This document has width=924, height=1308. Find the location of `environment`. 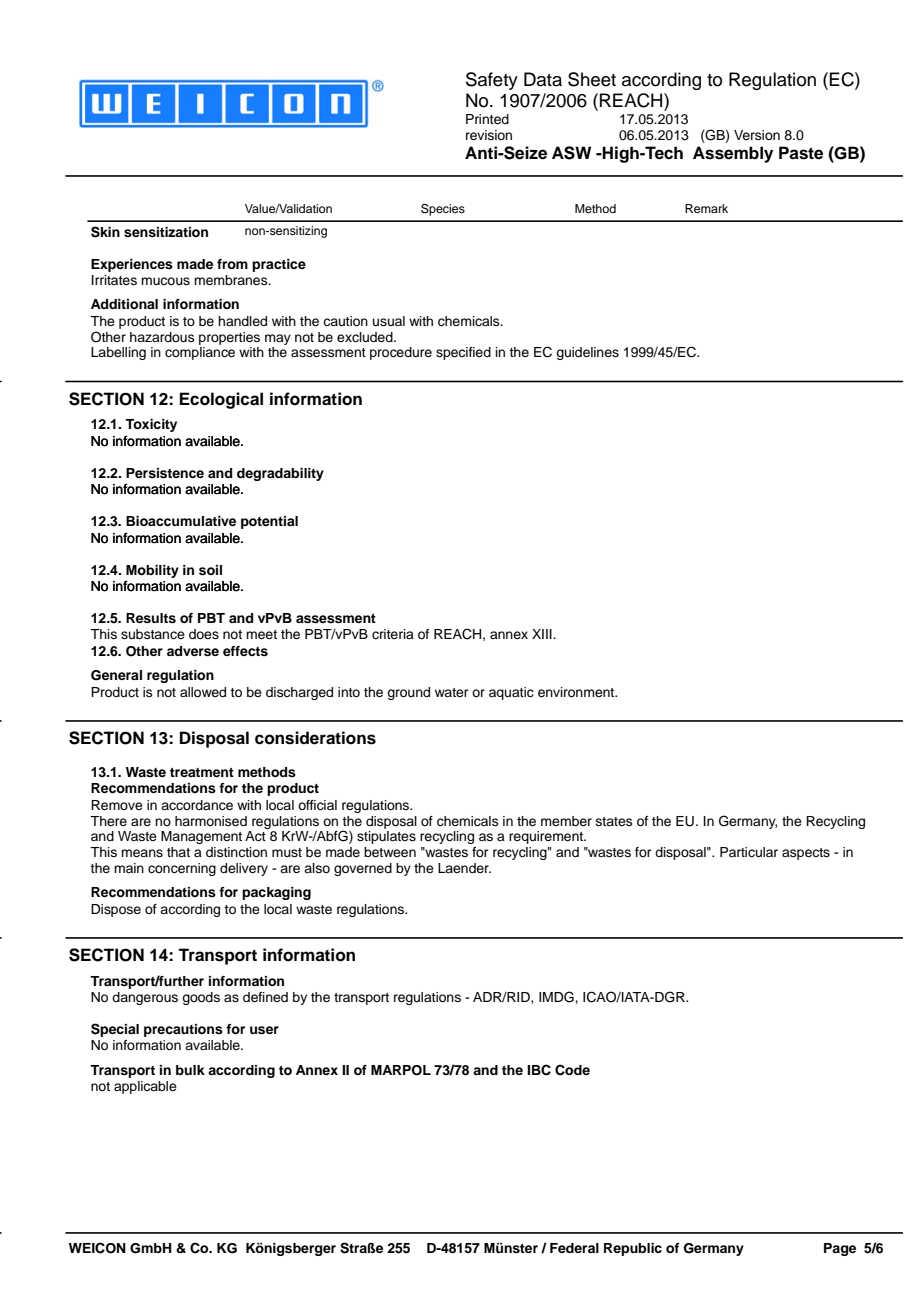

environment is located at coordinates (577, 692).
